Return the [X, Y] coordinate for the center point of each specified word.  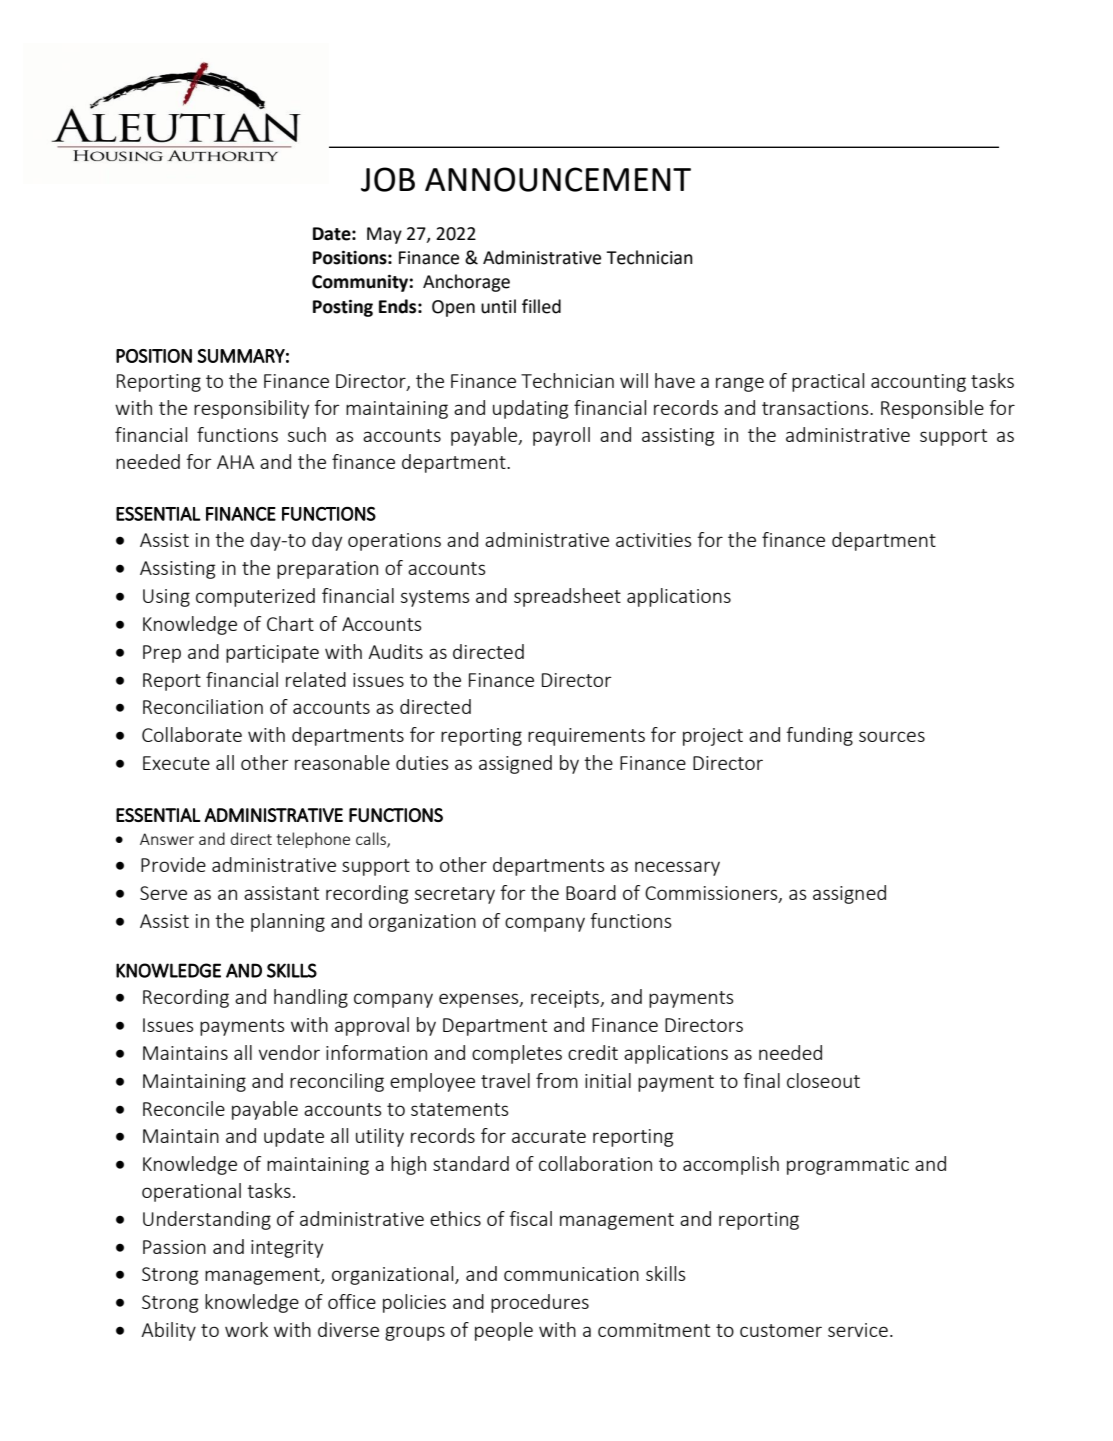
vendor [289, 1052]
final [761, 1080]
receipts [566, 999]
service [858, 1330]
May [384, 235]
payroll [561, 436]
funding [819, 736]
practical [828, 382]
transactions [816, 408]
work [246, 1329]
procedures [540, 1303]
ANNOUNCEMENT [558, 179]
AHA [236, 462]
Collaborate [192, 734]
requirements [586, 737]
